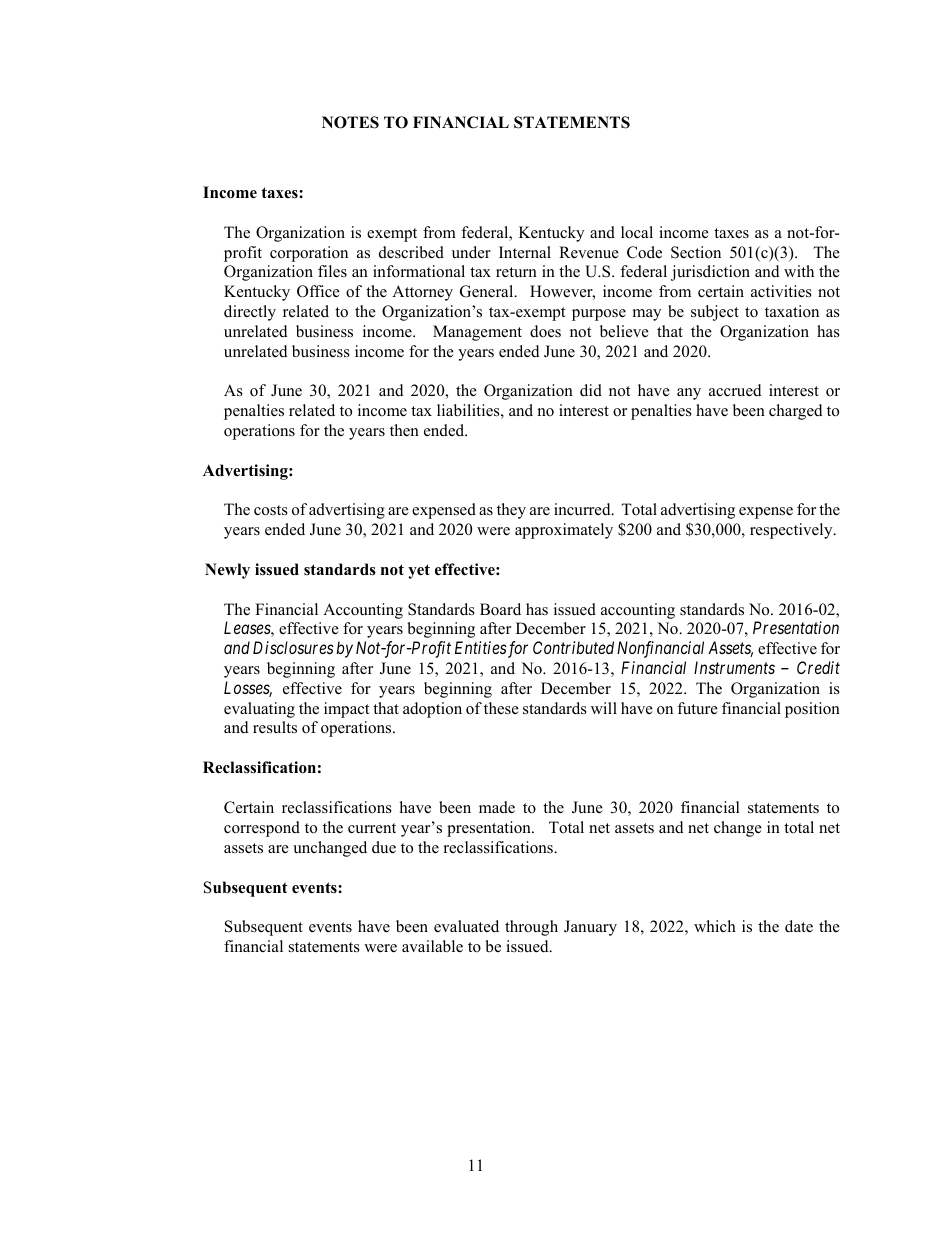 The height and width of the screenshot is (1233, 952). I want to click on results, so click(275, 727).
